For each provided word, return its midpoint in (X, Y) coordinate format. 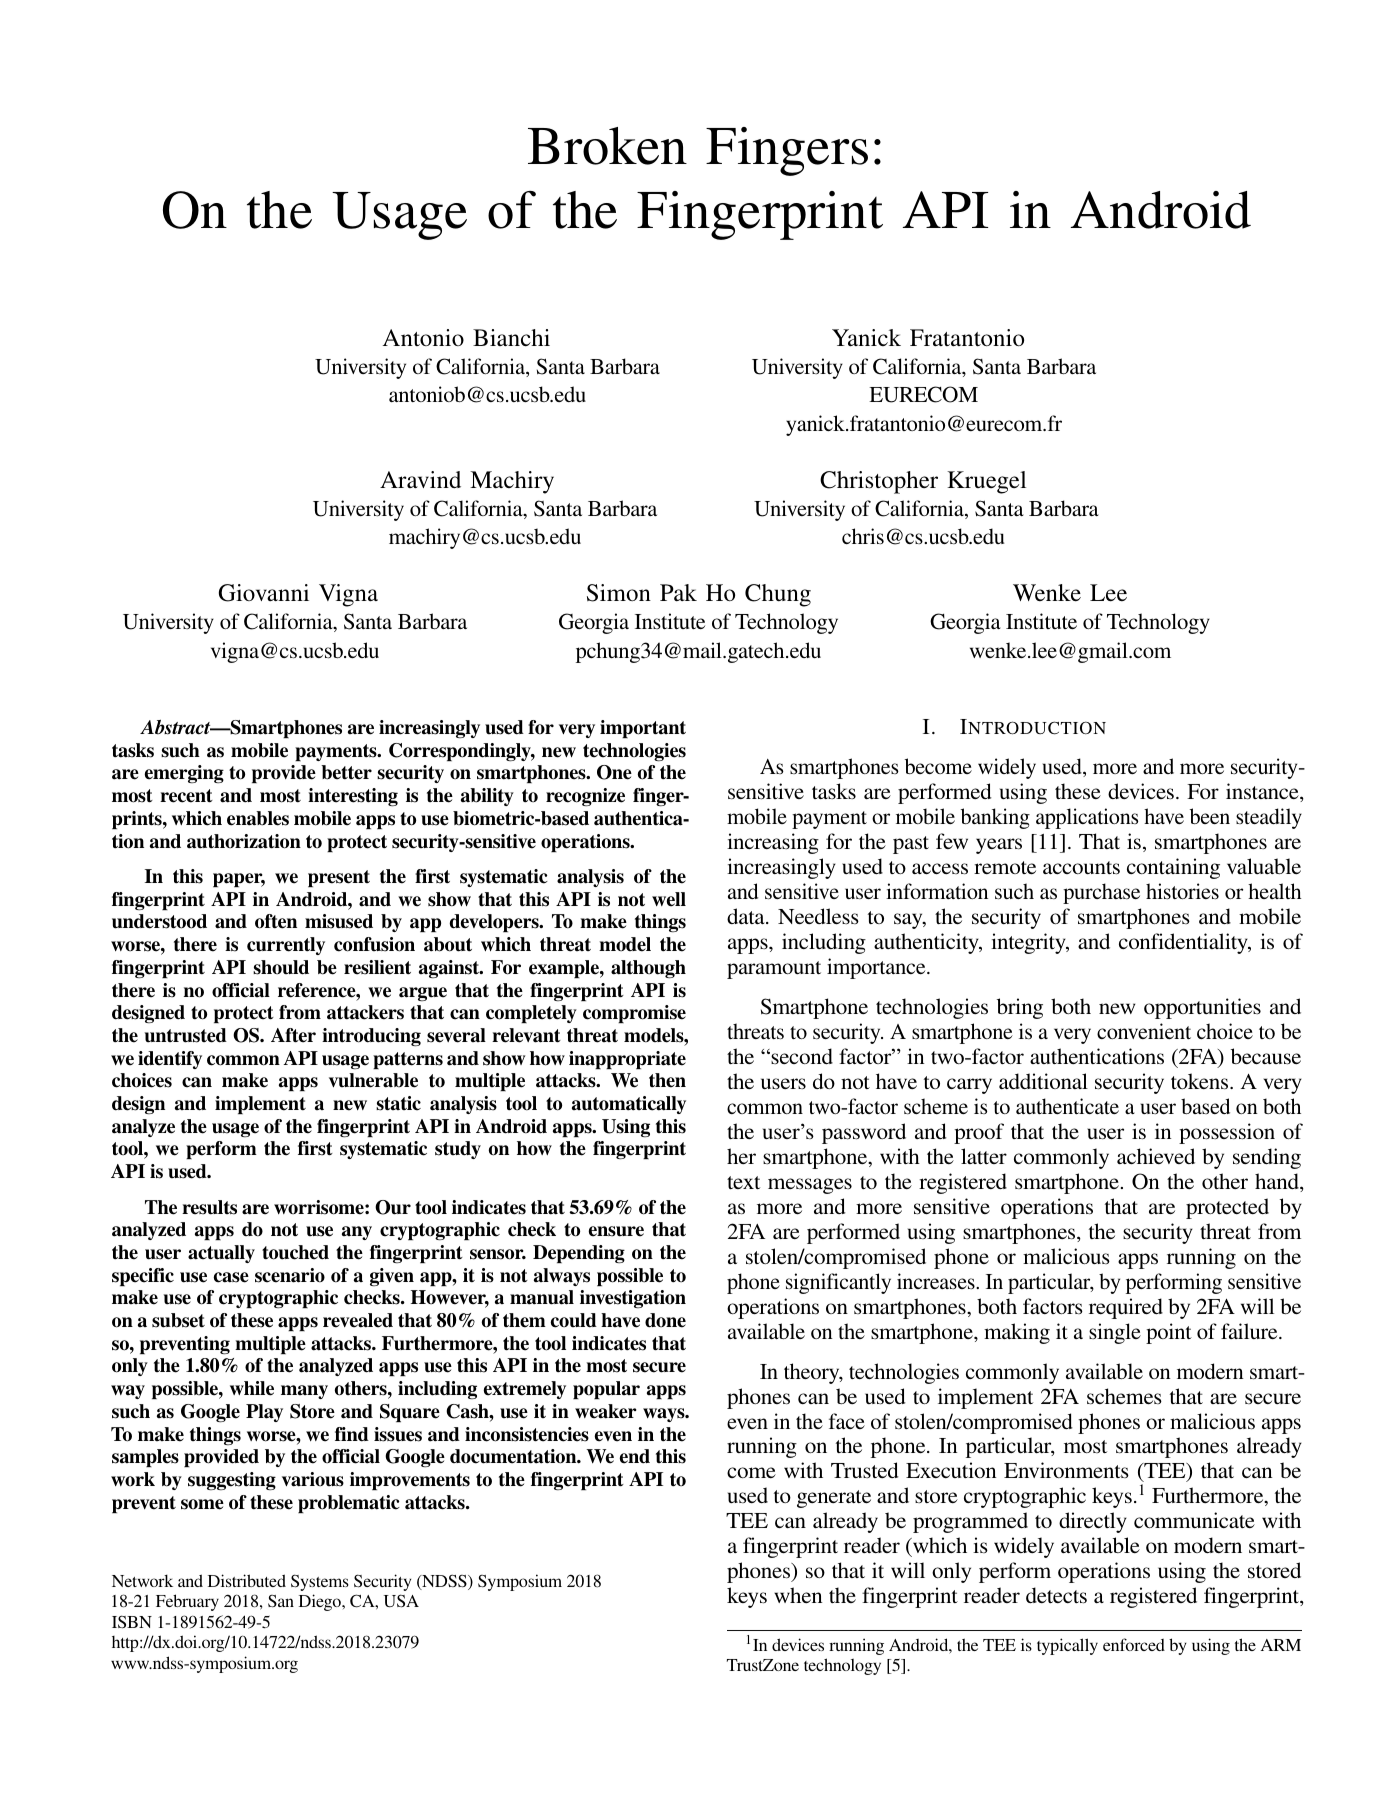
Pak (678, 592)
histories (1182, 891)
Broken (607, 146)
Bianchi (511, 338)
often (276, 921)
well (669, 899)
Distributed (247, 1580)
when (798, 1595)
